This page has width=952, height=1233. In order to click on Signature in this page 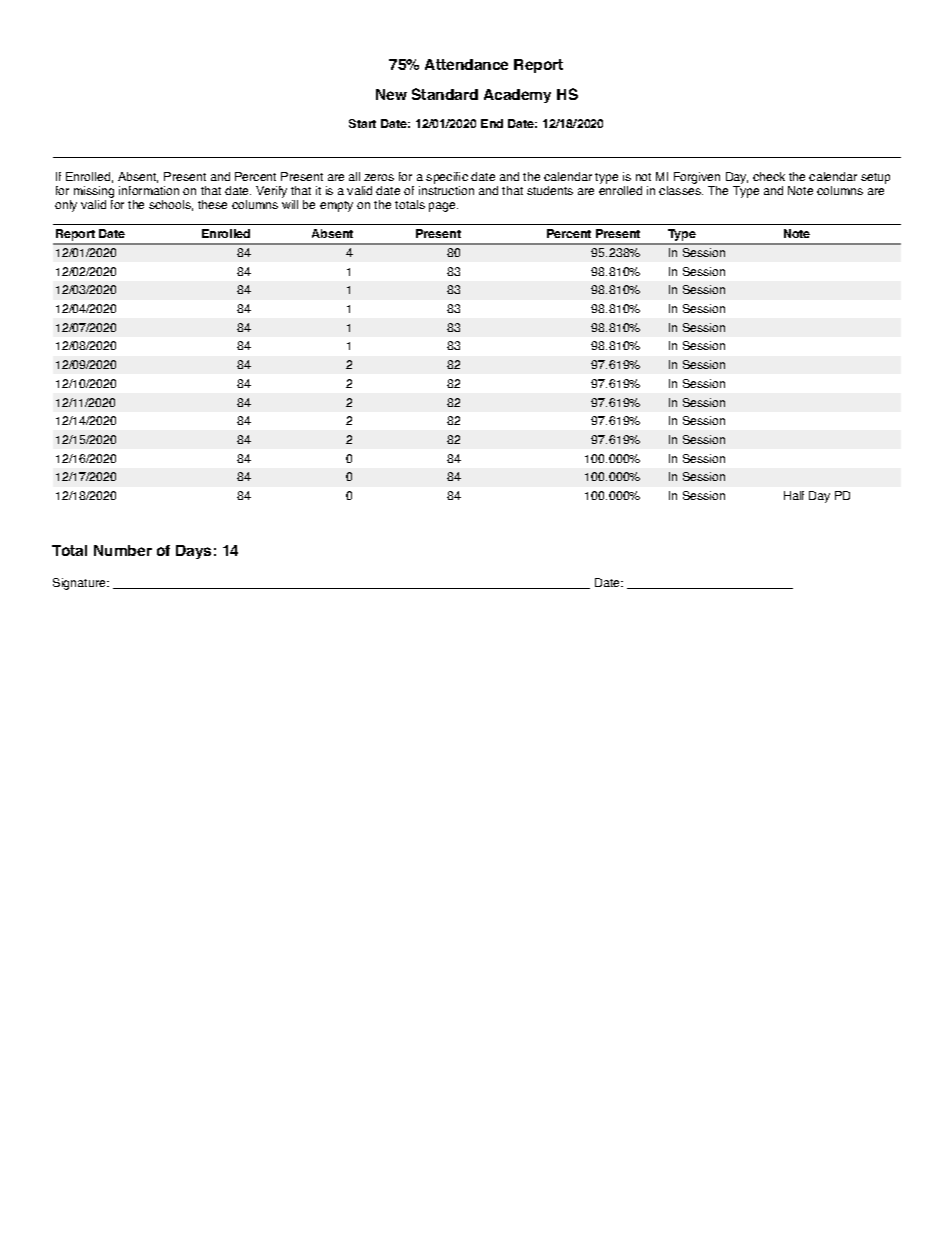, I will do `click(80, 584)`.
